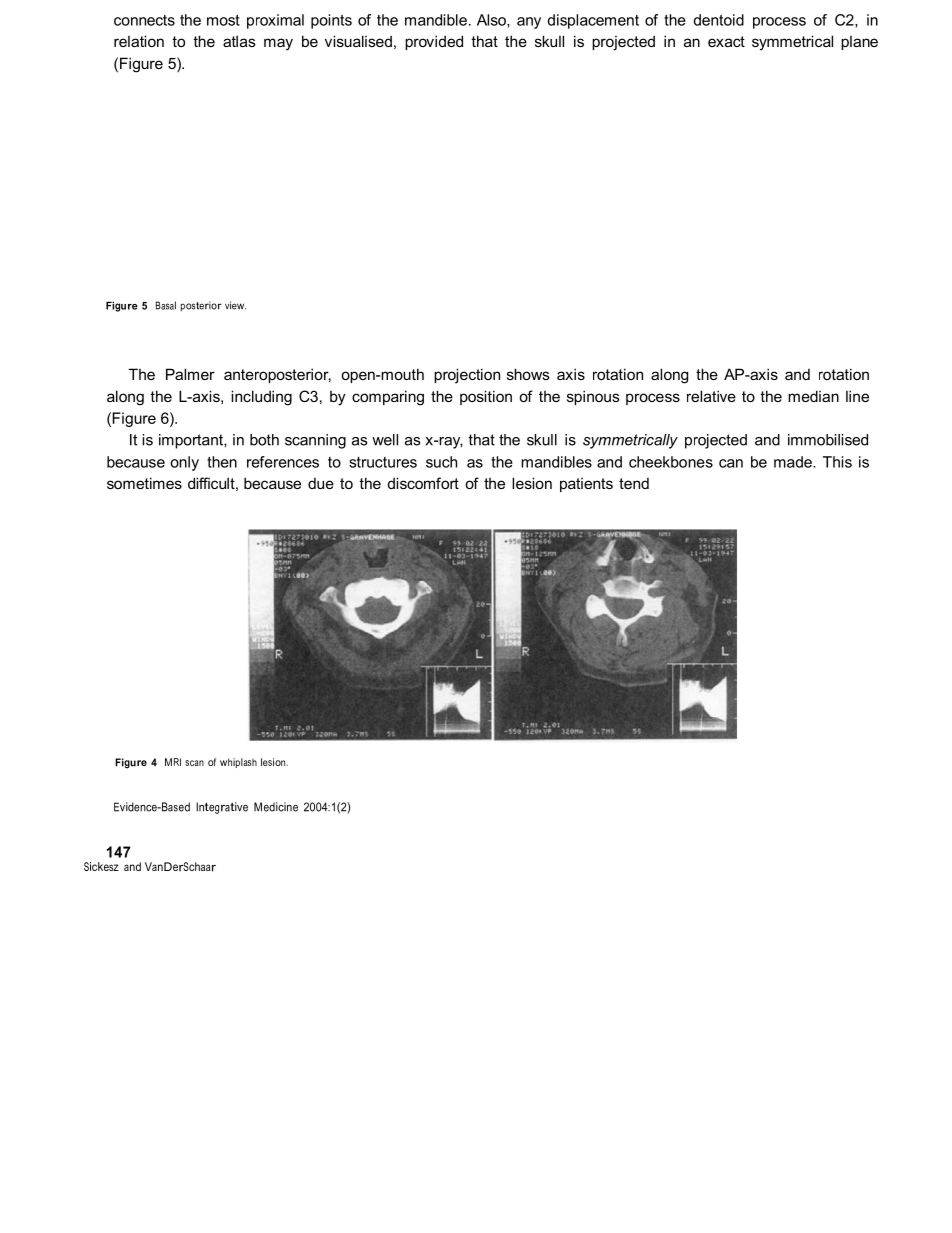 Image resolution: width=952 pixels, height=1233 pixels. Describe the element at coordinates (528, 374) in the document. I see `shows` at that location.
